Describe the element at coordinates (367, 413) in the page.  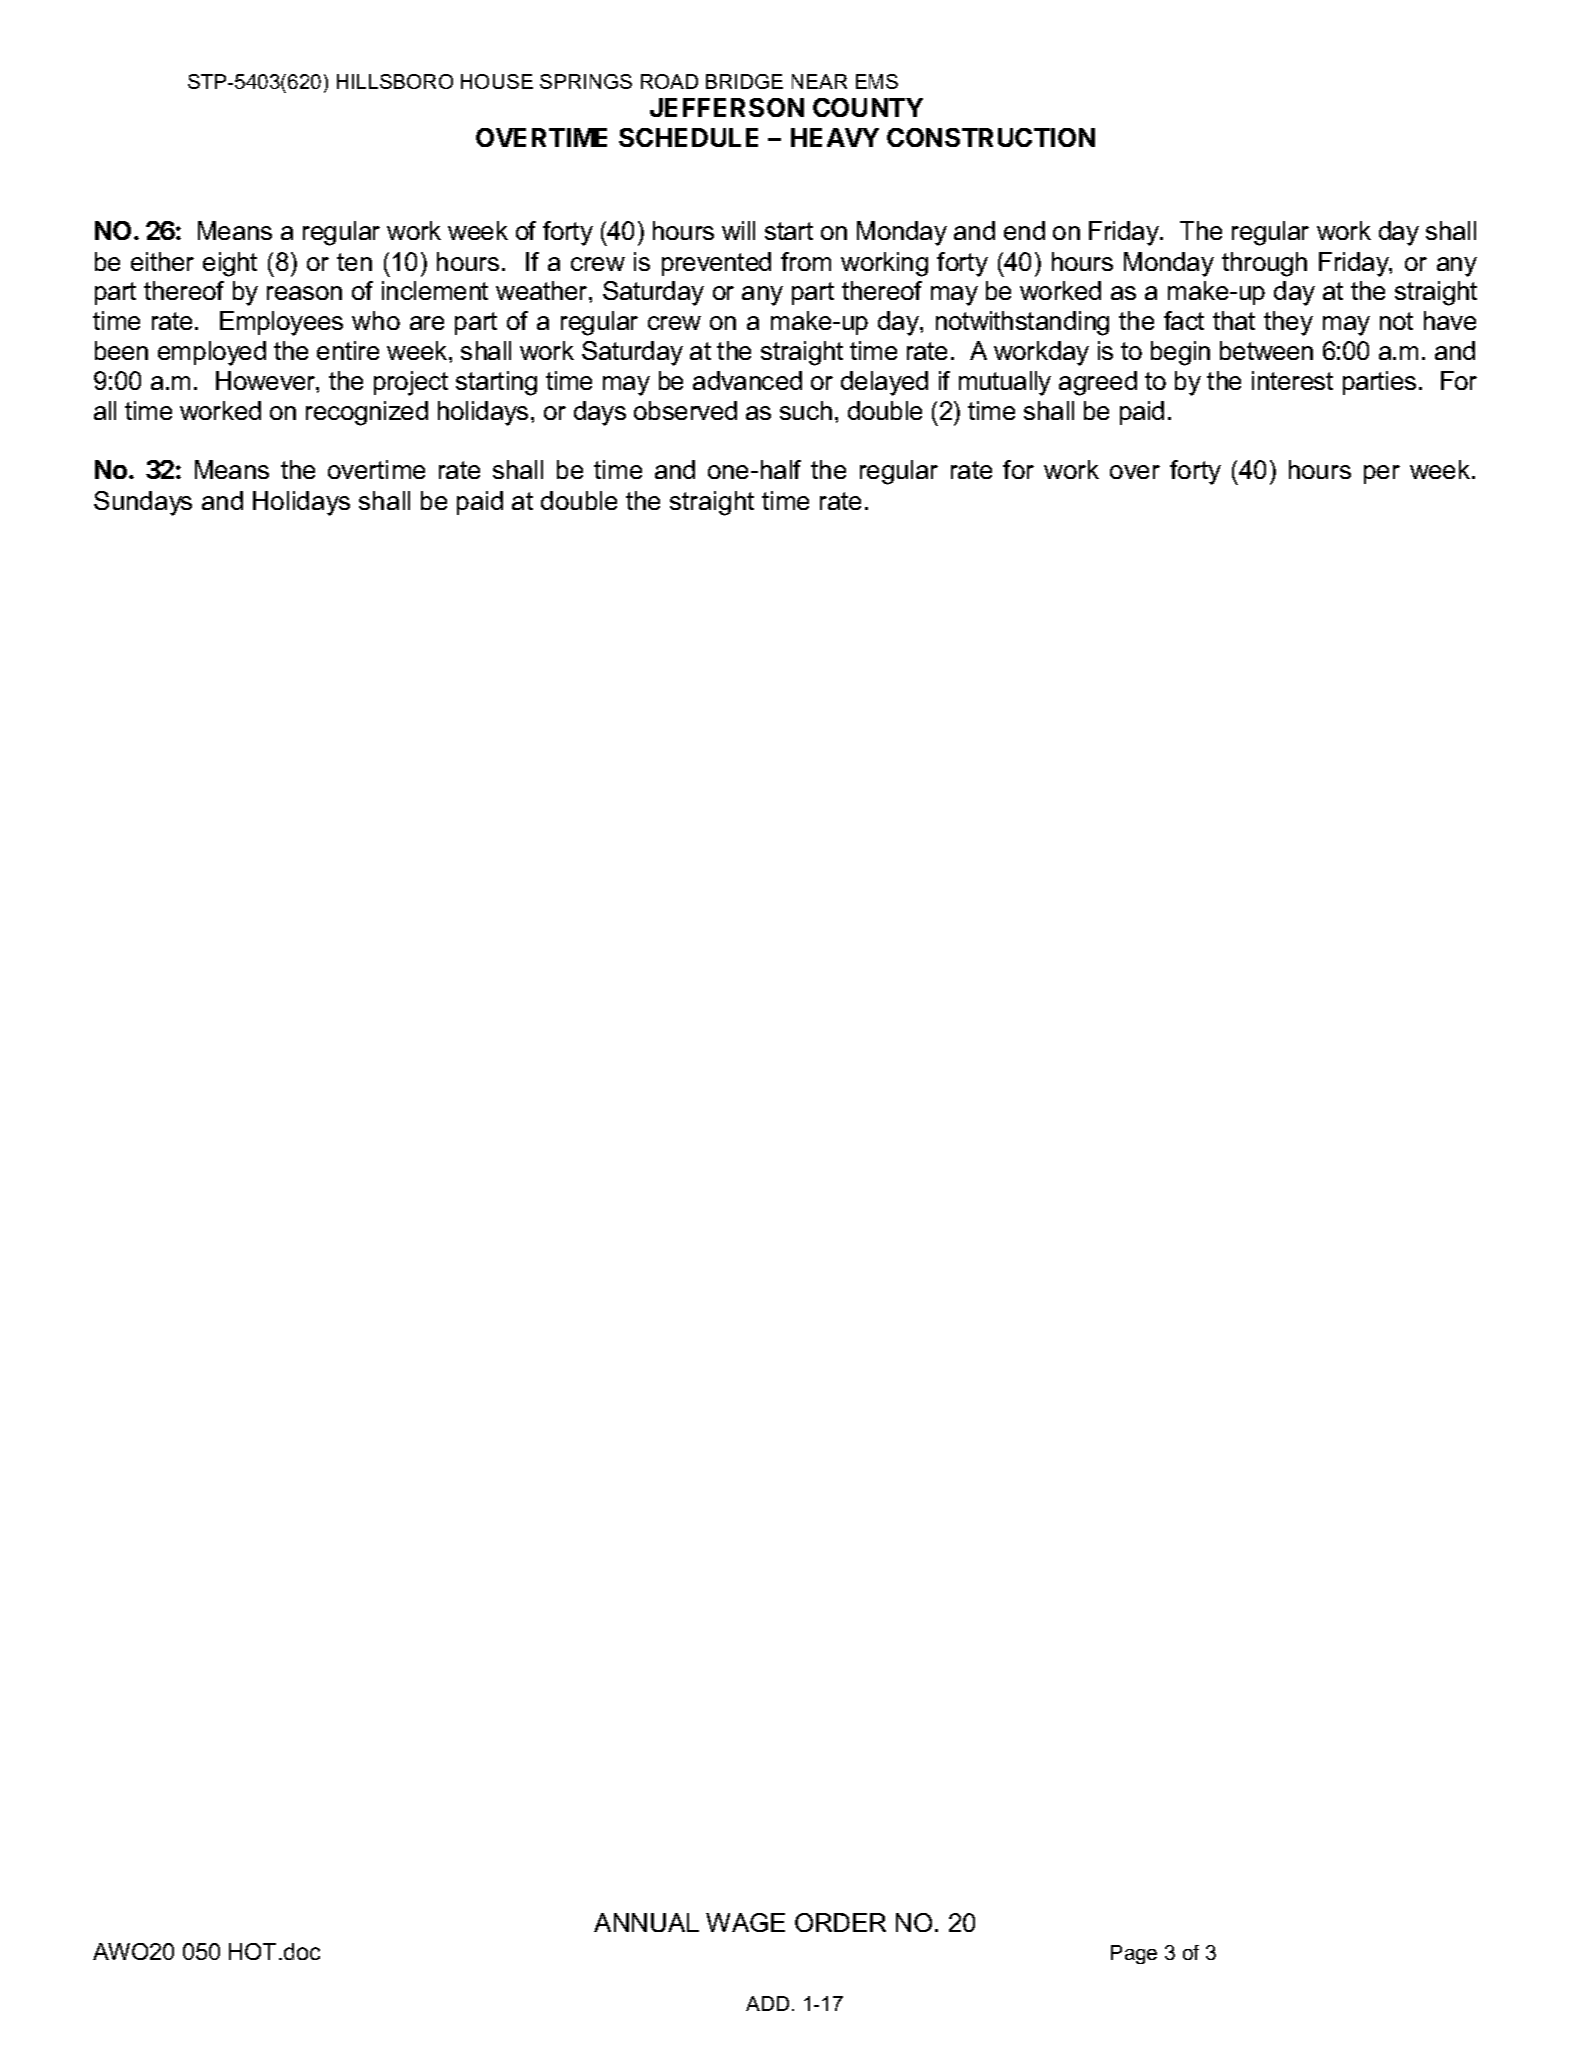
I see `recognized` at that location.
